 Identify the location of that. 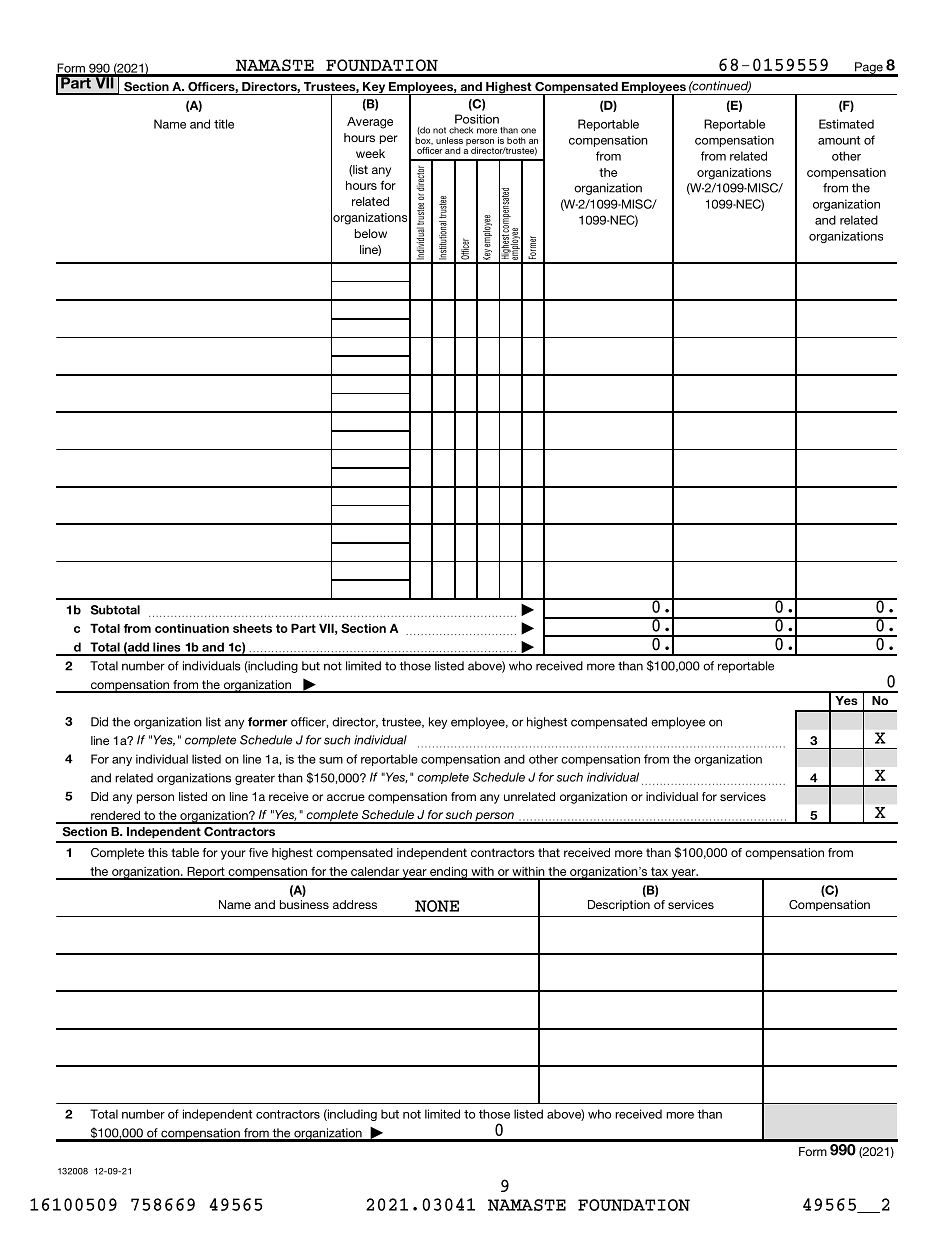
(549, 852).
